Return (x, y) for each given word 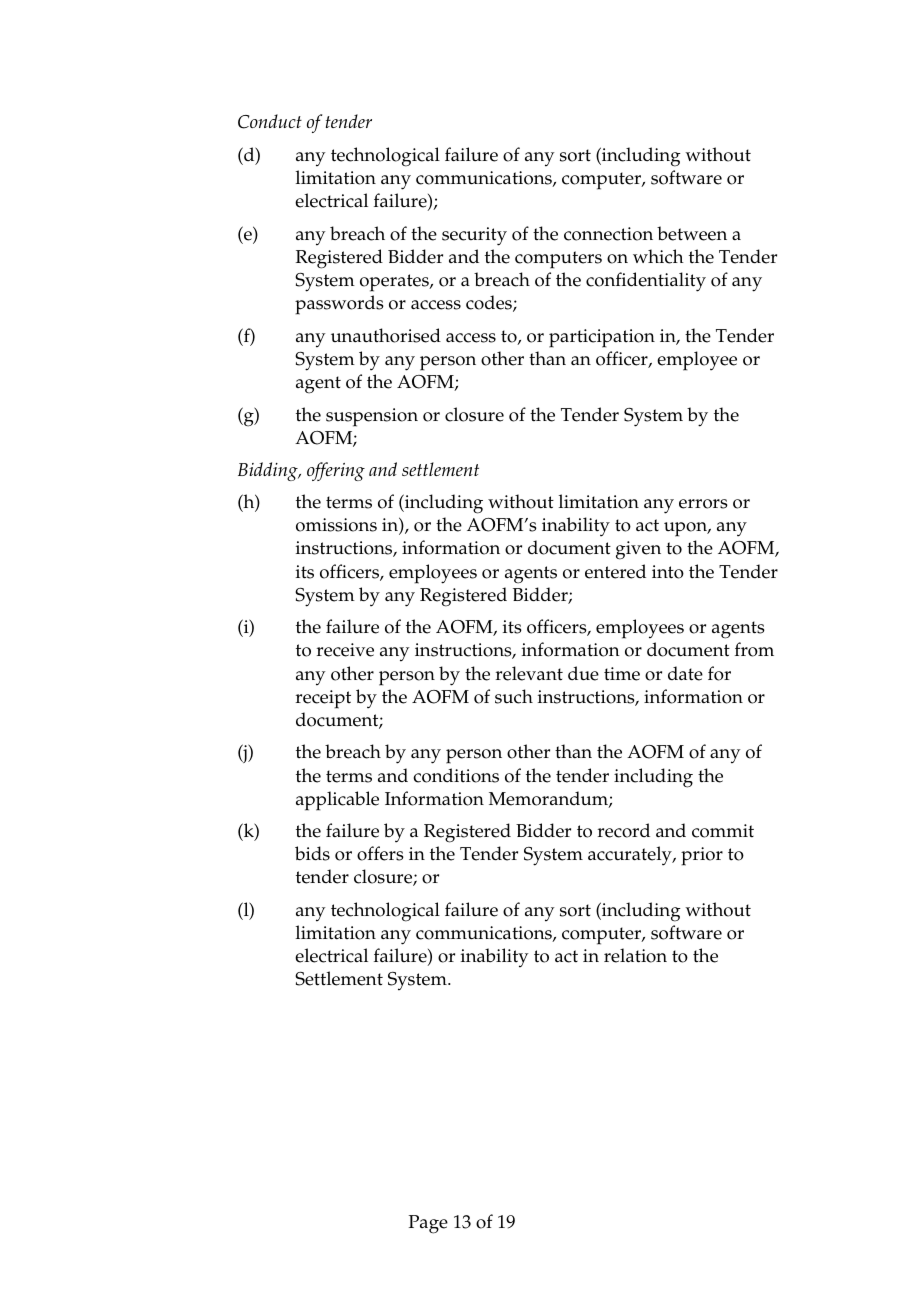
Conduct (270, 121)
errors (703, 504)
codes (490, 303)
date (685, 673)
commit (723, 831)
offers (380, 853)
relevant (529, 673)
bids (312, 853)
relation (635, 955)
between (692, 233)
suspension (372, 417)
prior (702, 856)
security (474, 236)
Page (428, 1224)
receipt (323, 699)
